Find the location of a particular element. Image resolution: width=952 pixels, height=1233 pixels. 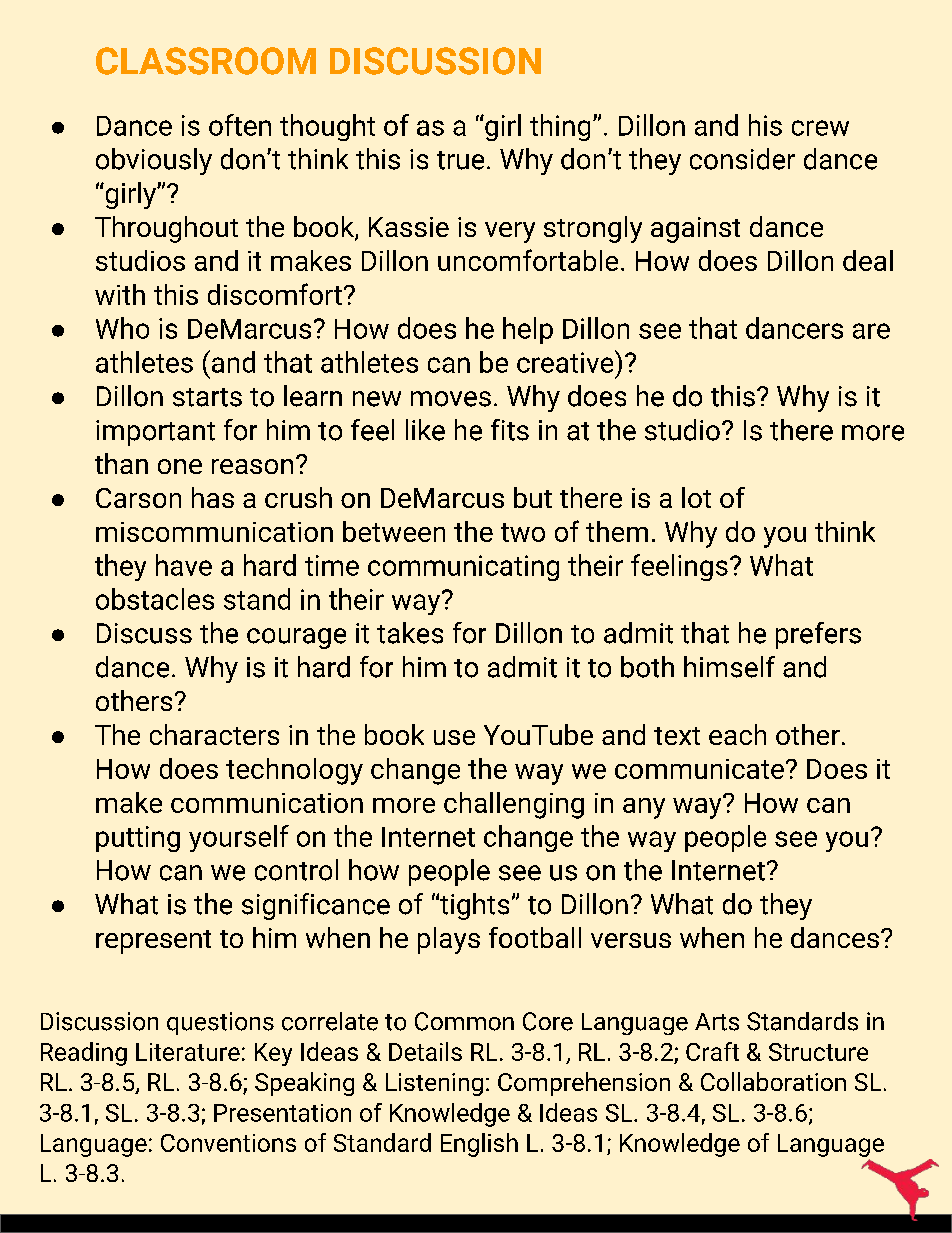

challenging is located at coordinates (514, 805).
